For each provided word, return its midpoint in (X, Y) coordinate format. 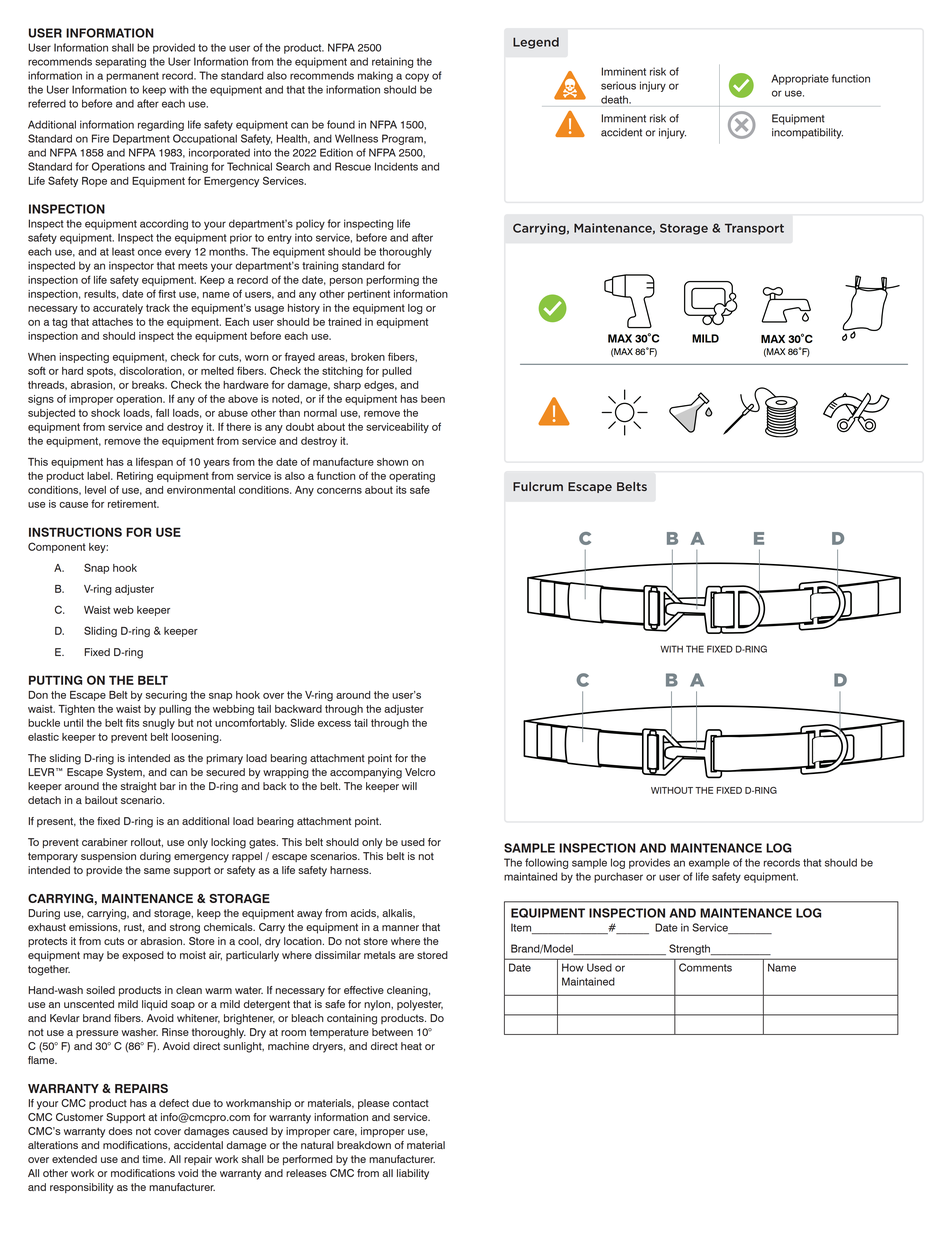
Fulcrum (538, 486)
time (153, 1159)
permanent (132, 77)
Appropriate (800, 79)
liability (413, 1174)
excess (334, 724)
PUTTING (55, 680)
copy (417, 77)
